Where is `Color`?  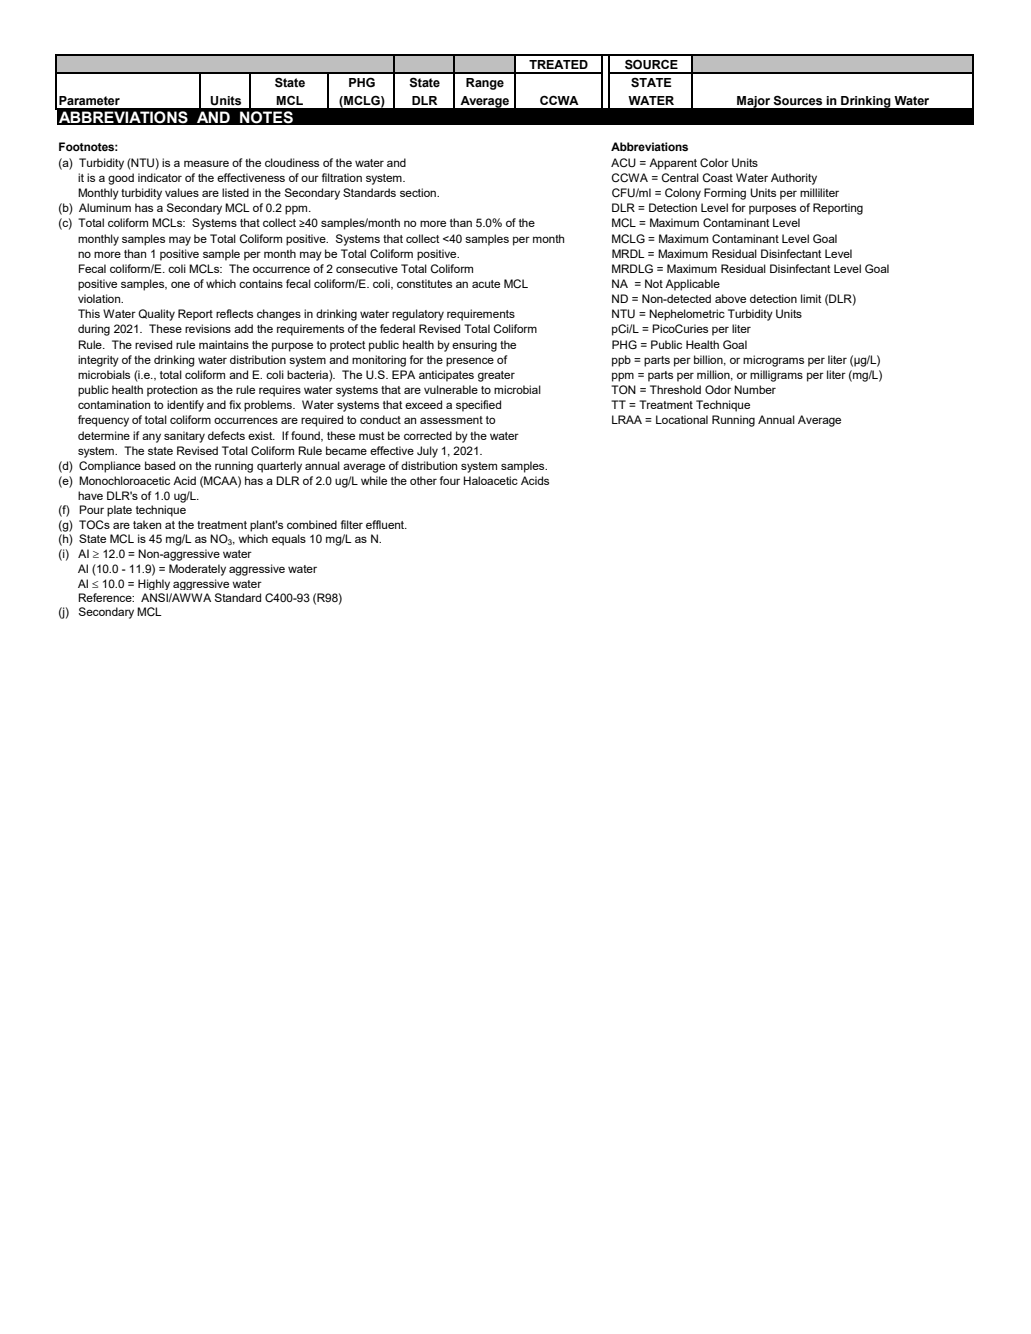 Color is located at coordinates (714, 162).
